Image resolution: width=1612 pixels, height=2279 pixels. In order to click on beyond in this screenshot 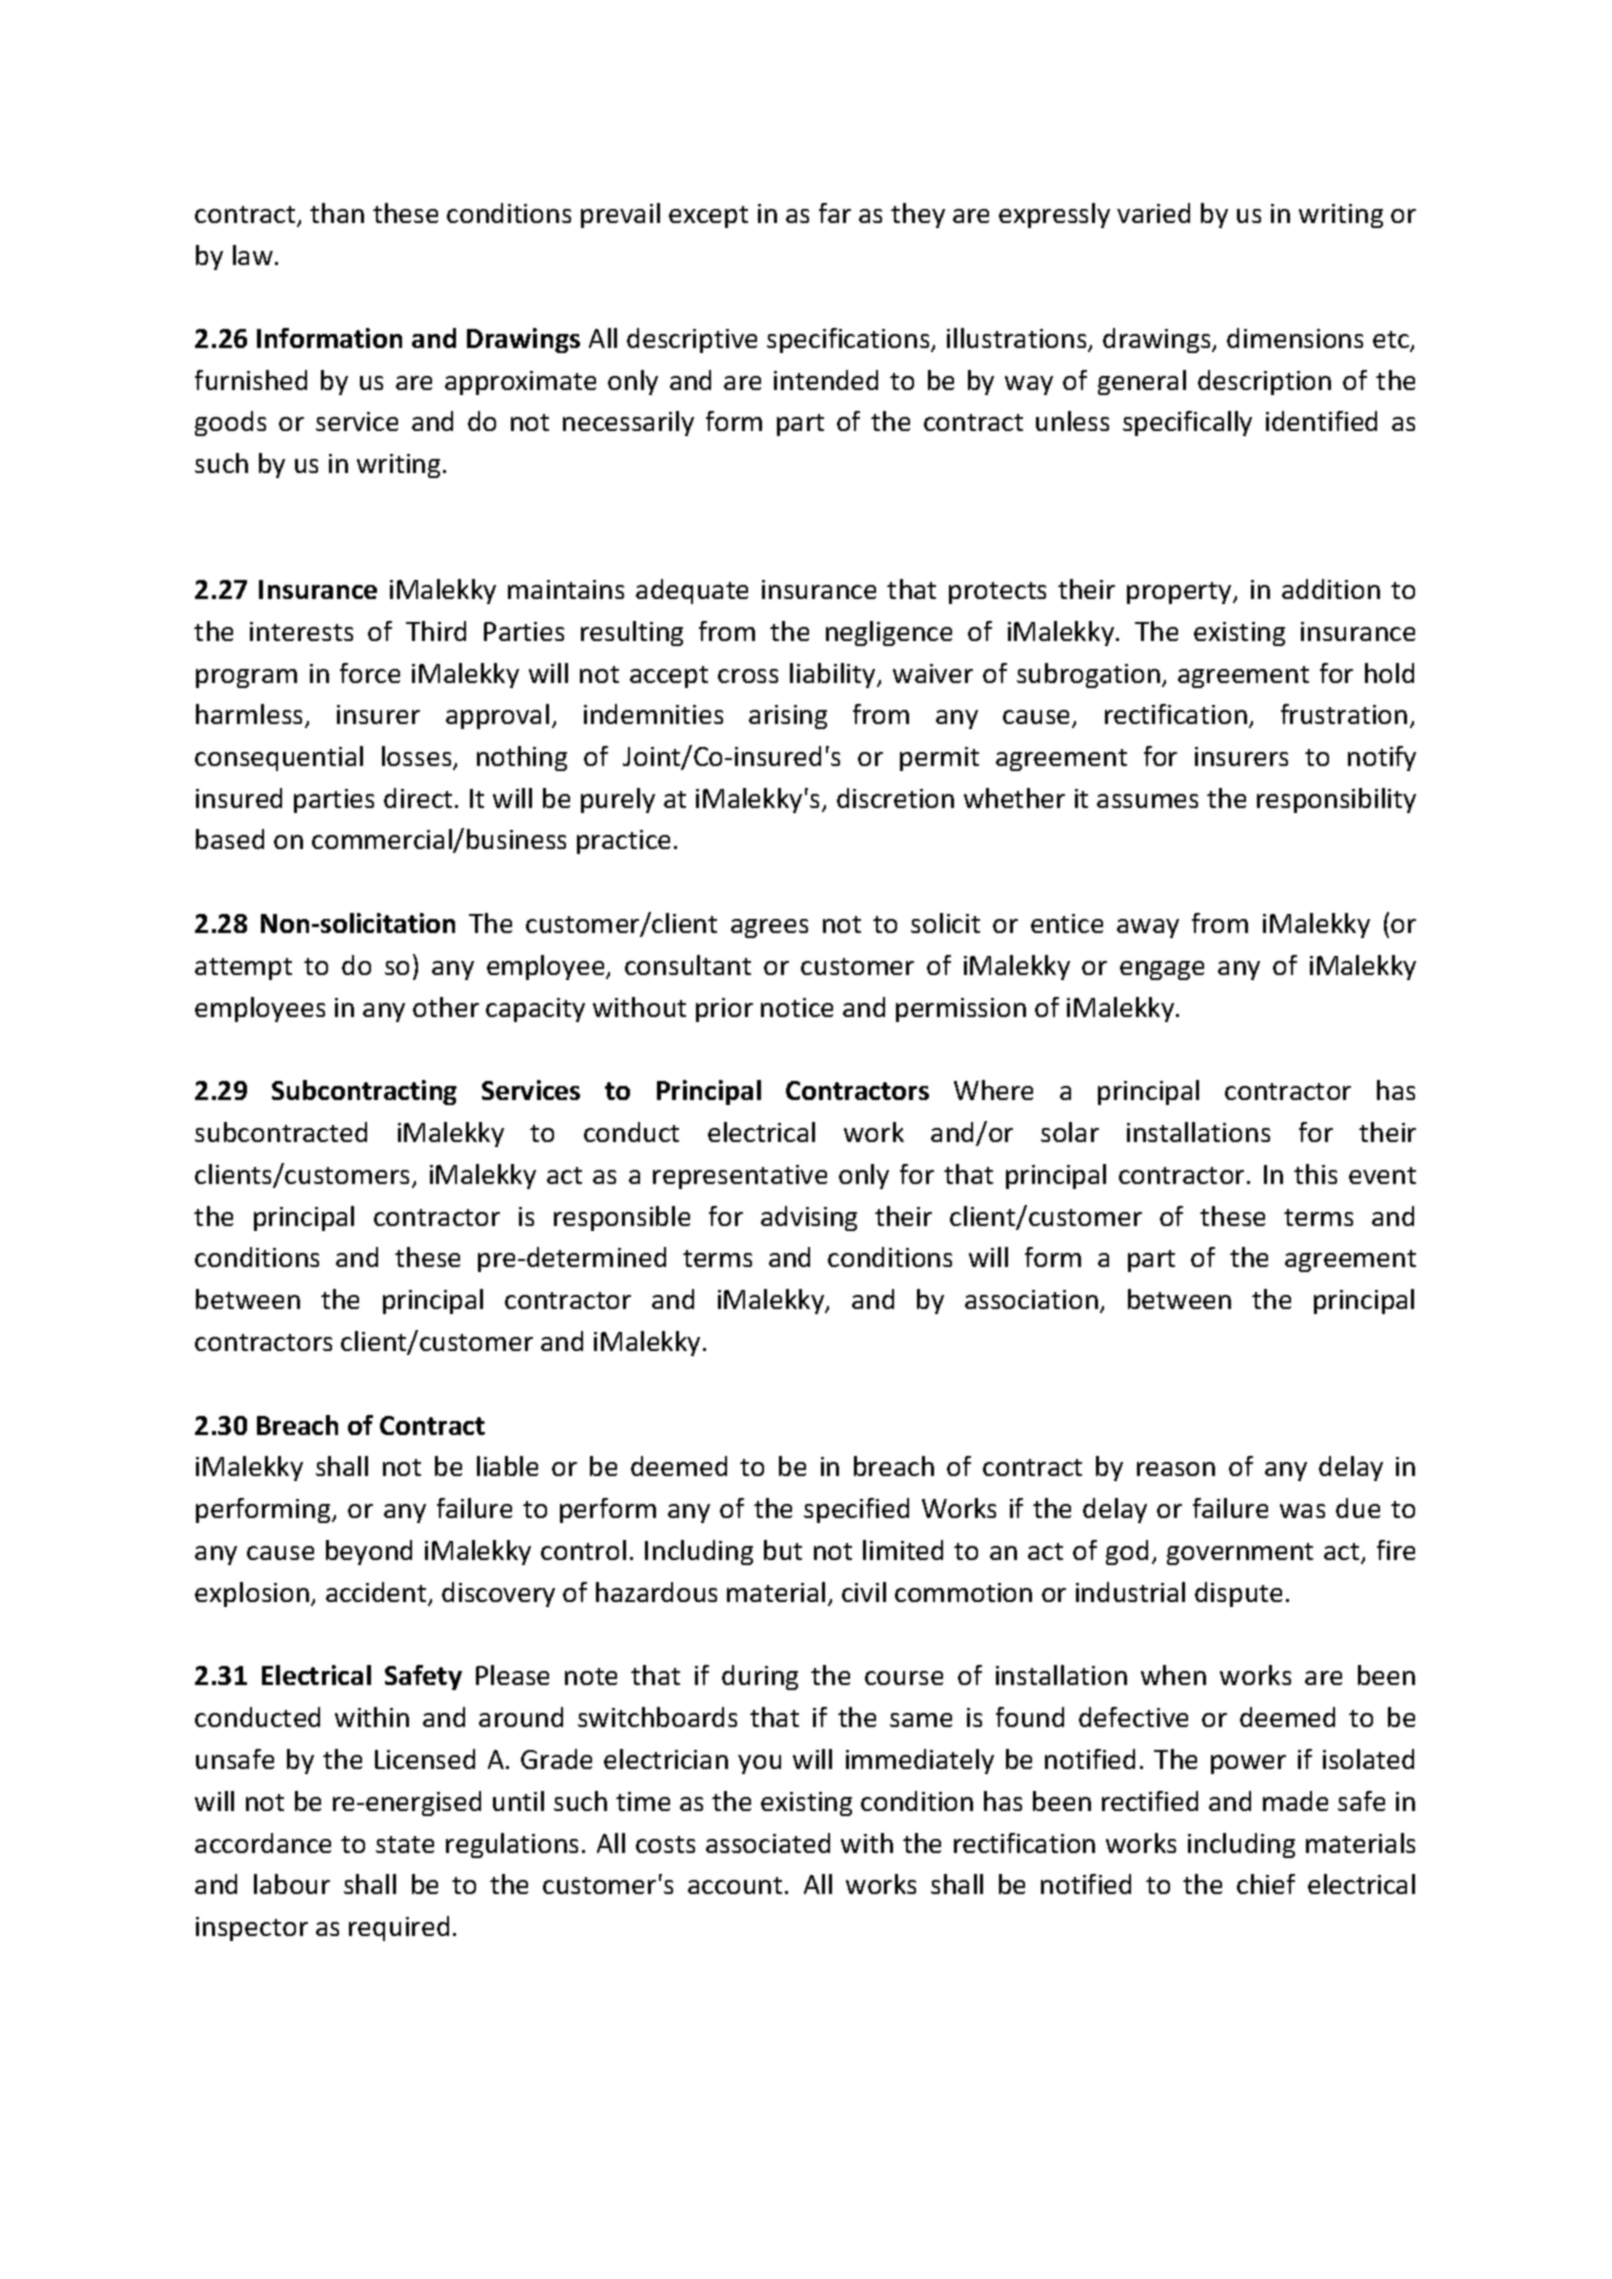, I will do `click(369, 1552)`.
